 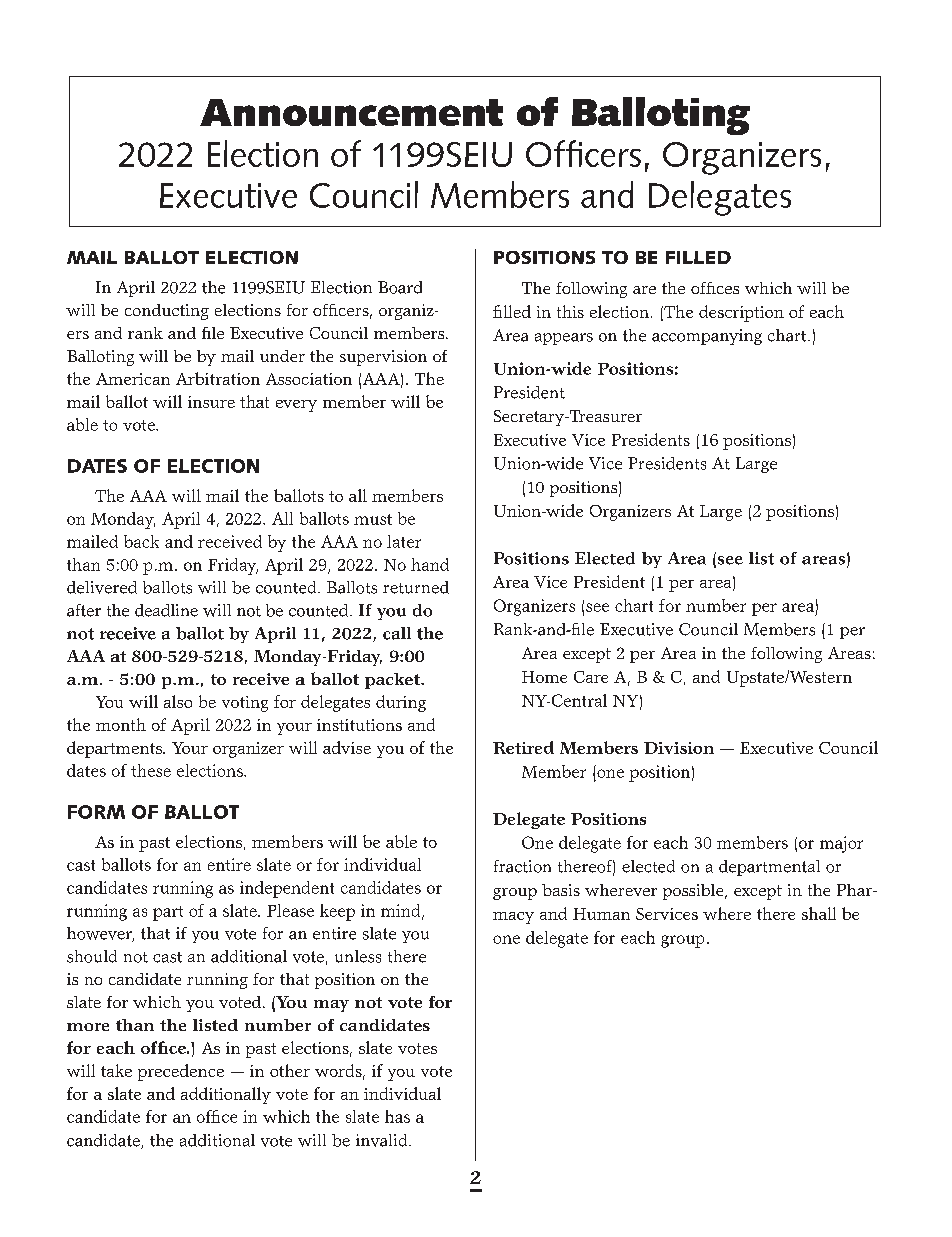 I want to click on description, so click(x=741, y=313).
